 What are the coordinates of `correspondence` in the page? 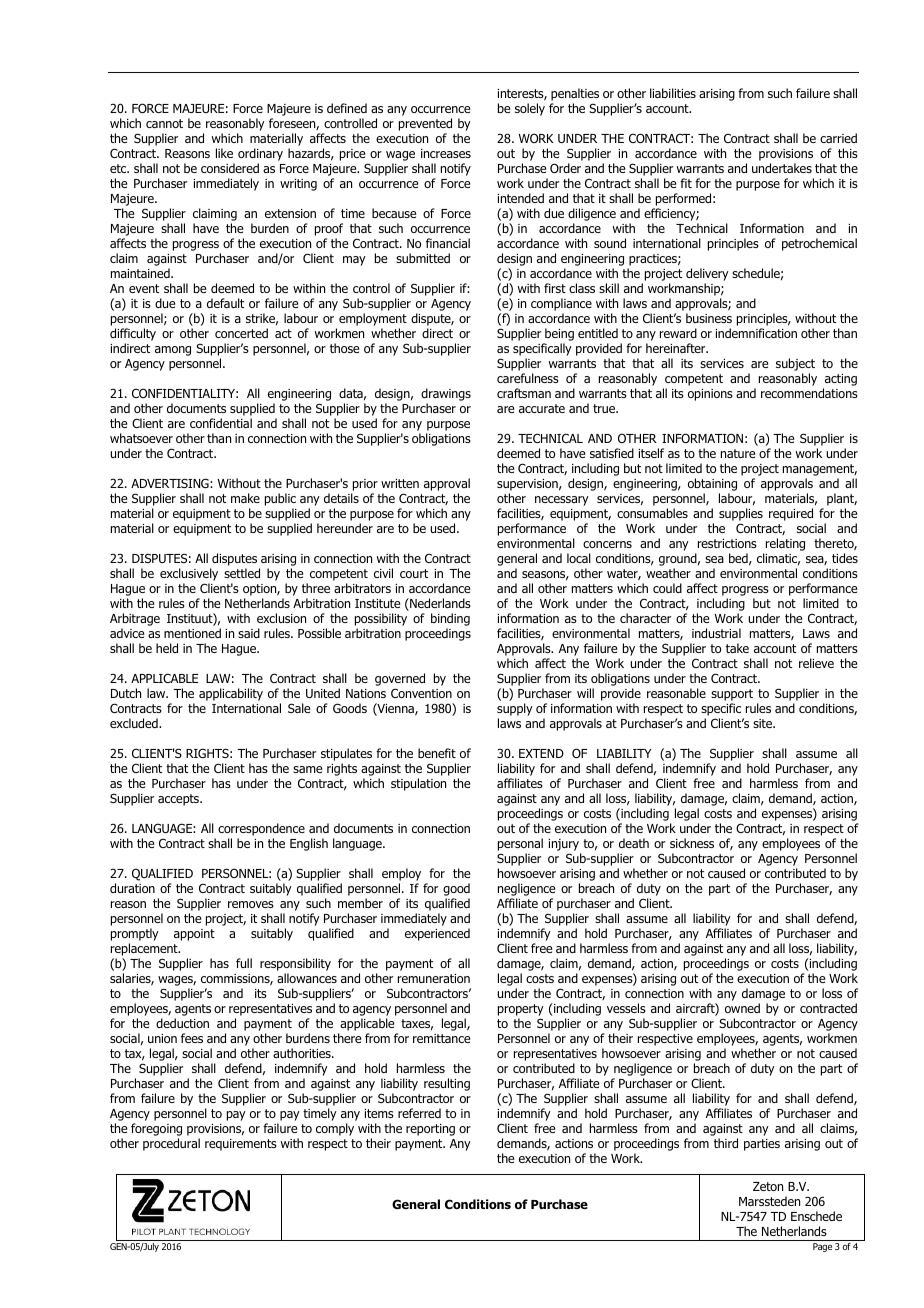 It's located at (261, 831).
